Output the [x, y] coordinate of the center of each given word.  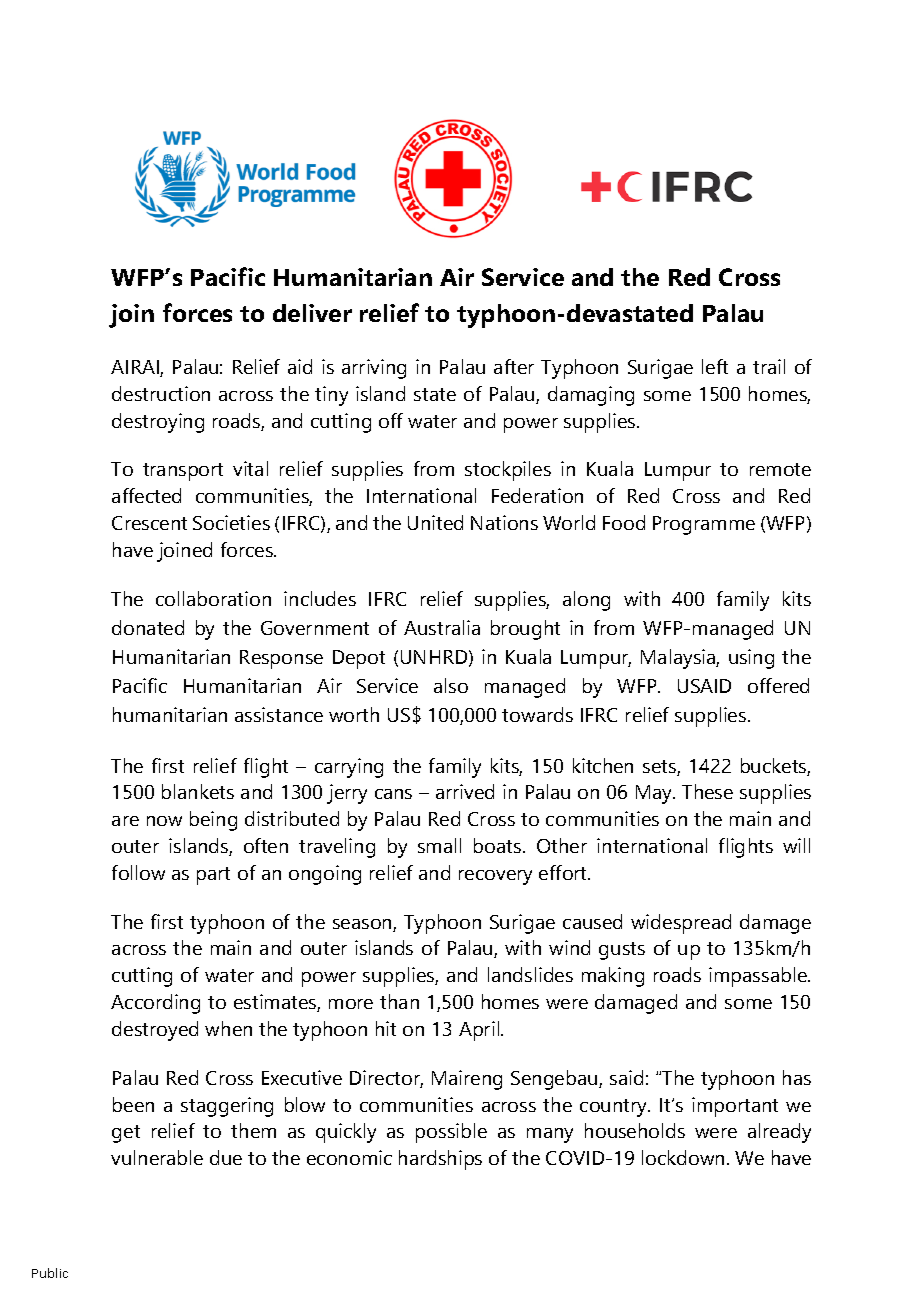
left [715, 366]
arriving [374, 369]
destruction [161, 393]
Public [50, 1273]
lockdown [683, 1157]
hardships [440, 1160]
